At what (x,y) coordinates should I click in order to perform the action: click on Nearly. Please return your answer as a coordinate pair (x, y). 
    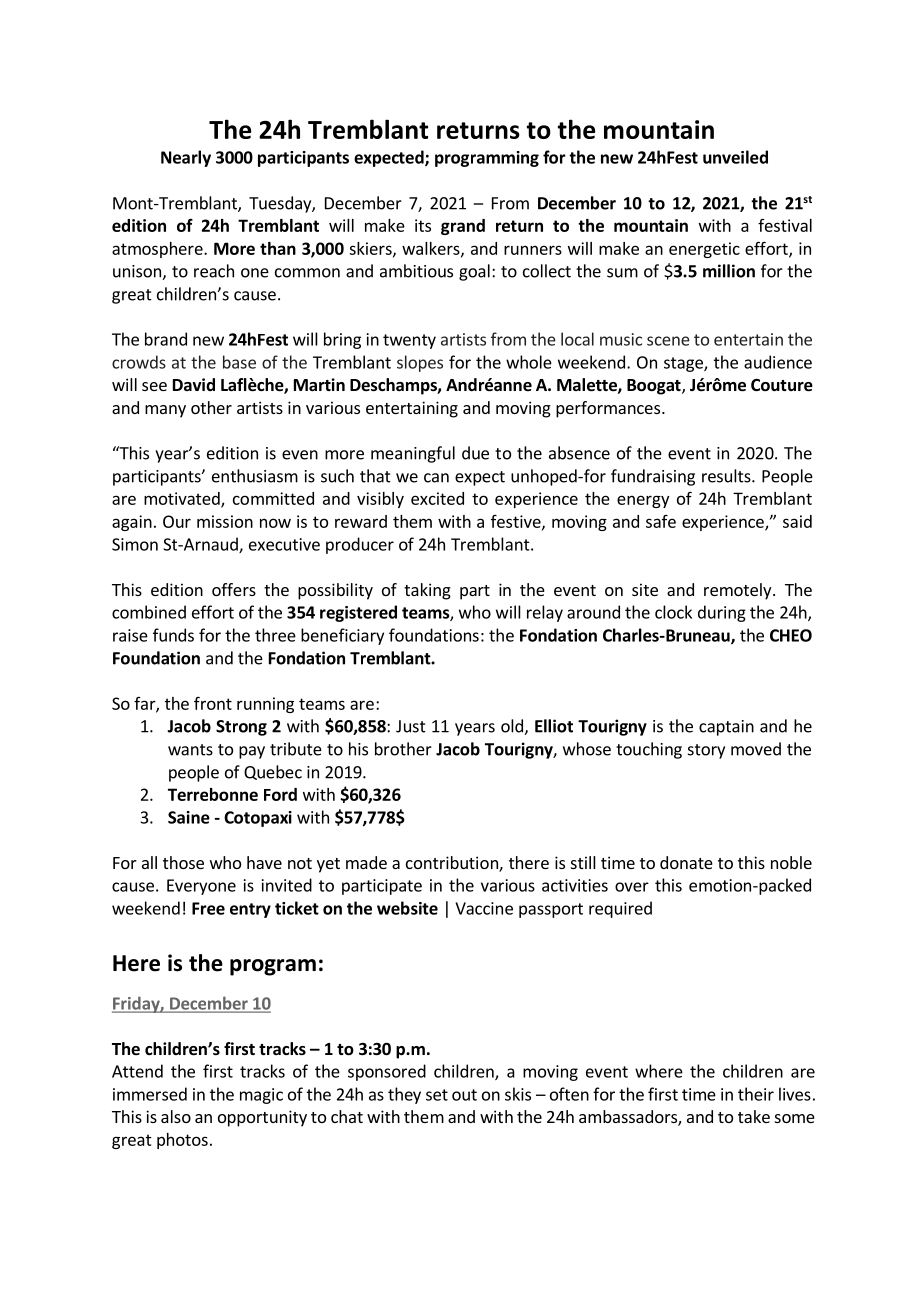
    Looking at the image, I should click on (186, 158).
